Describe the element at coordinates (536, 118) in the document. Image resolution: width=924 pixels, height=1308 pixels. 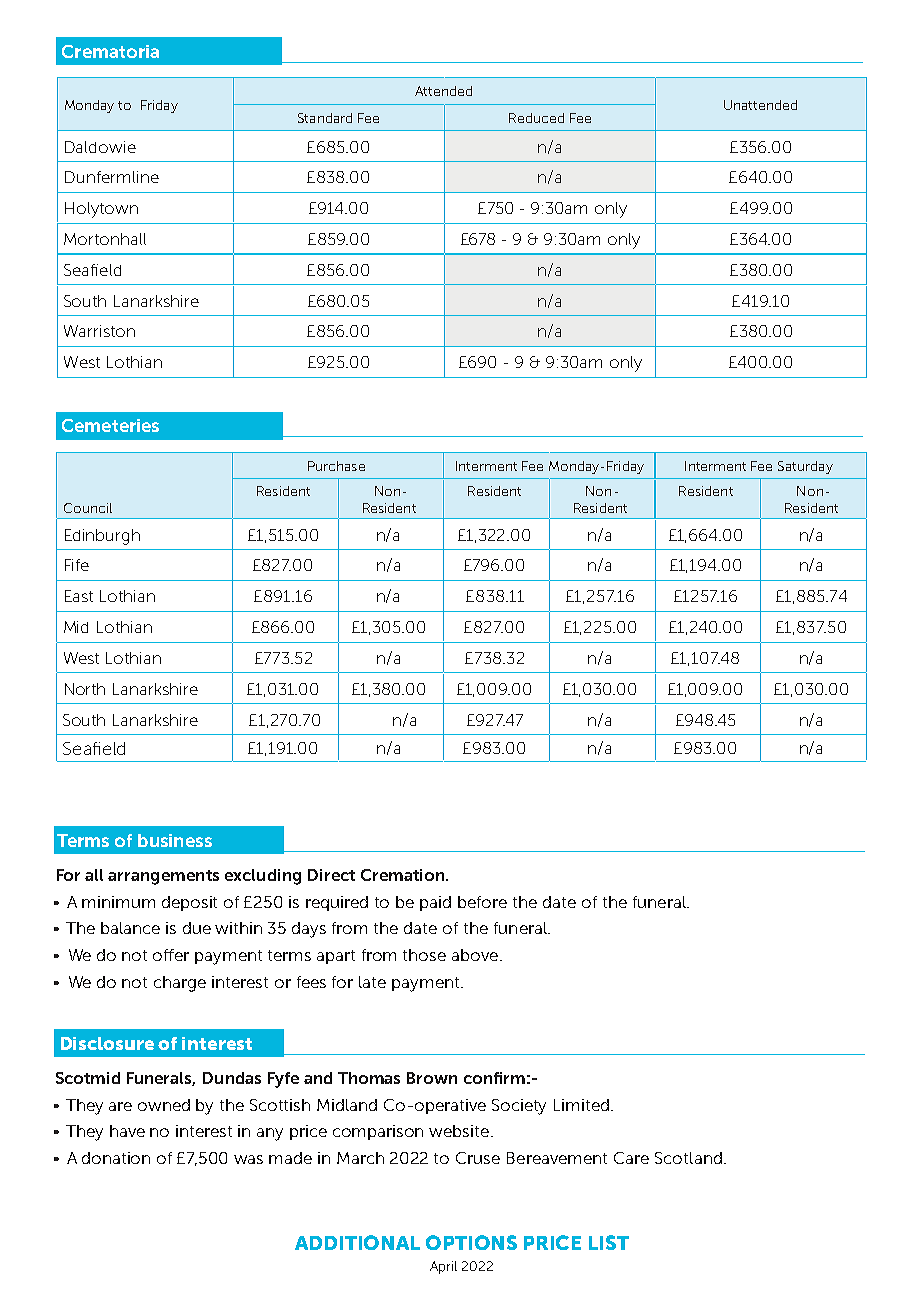
I see `Reduced` at that location.
